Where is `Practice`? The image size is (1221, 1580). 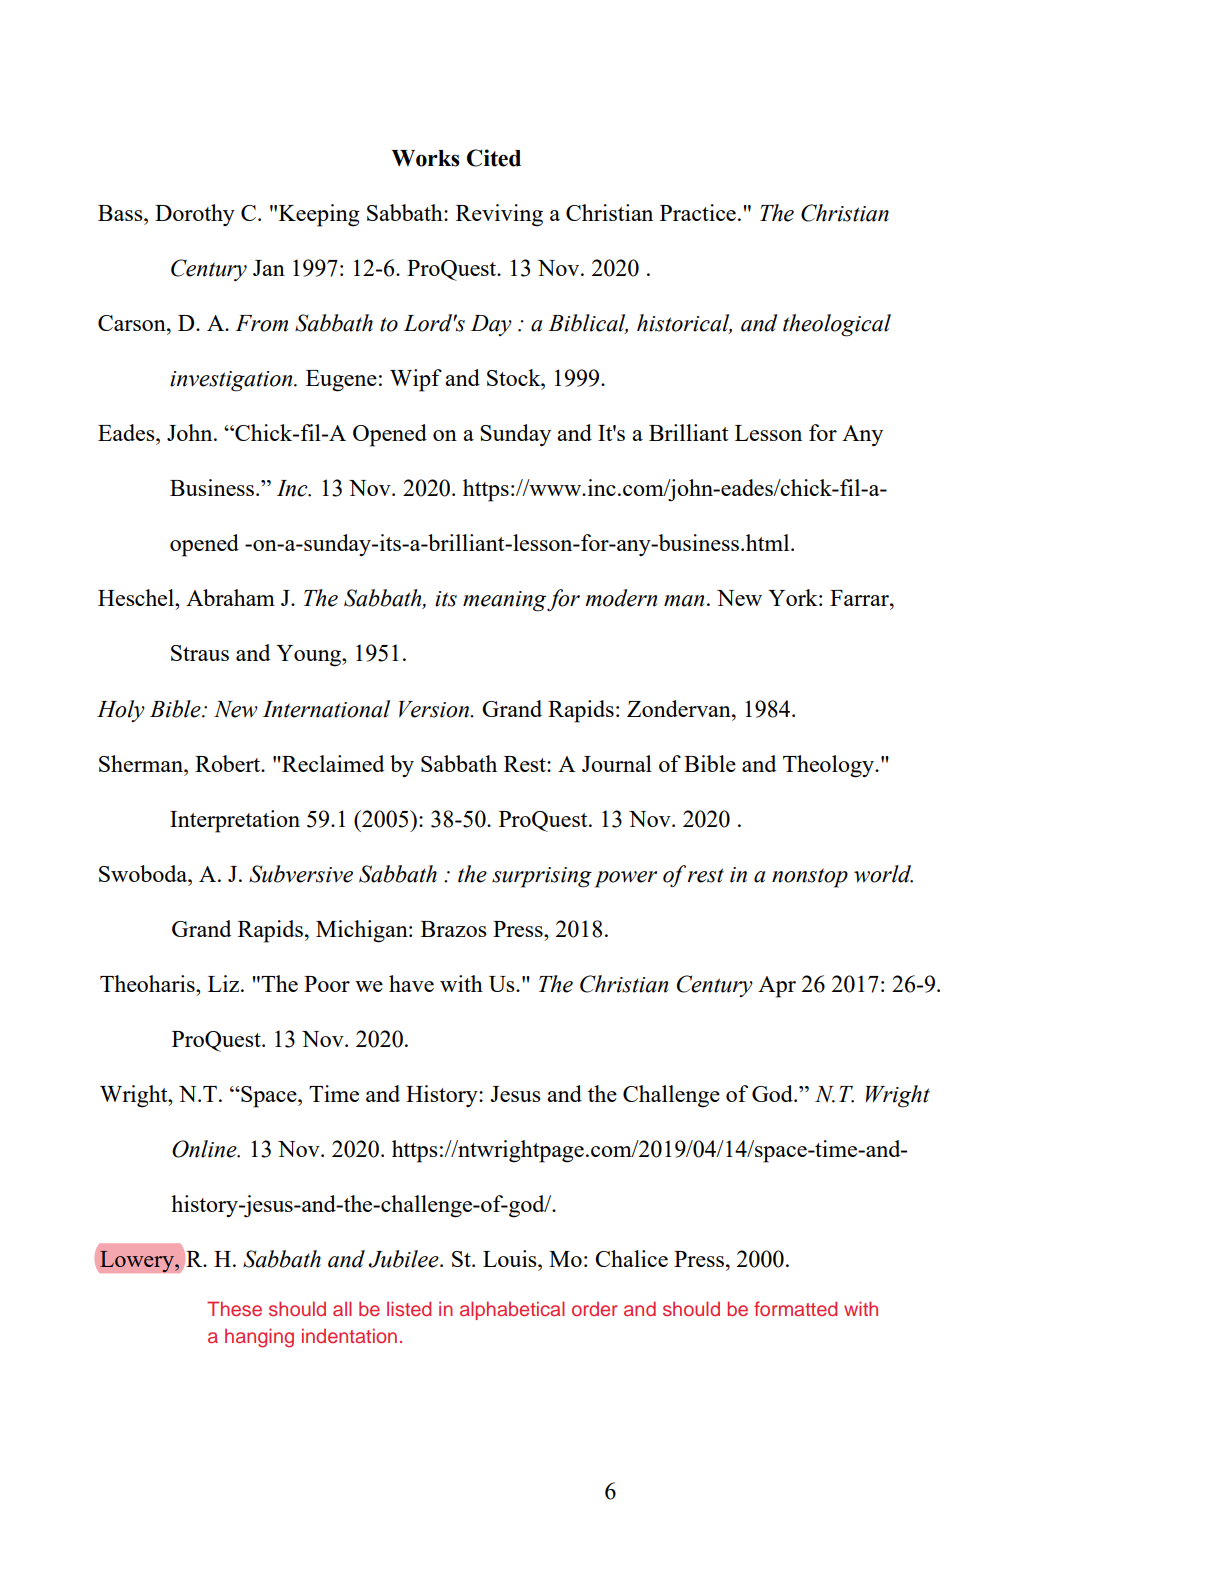
Practice is located at coordinates (698, 212).
